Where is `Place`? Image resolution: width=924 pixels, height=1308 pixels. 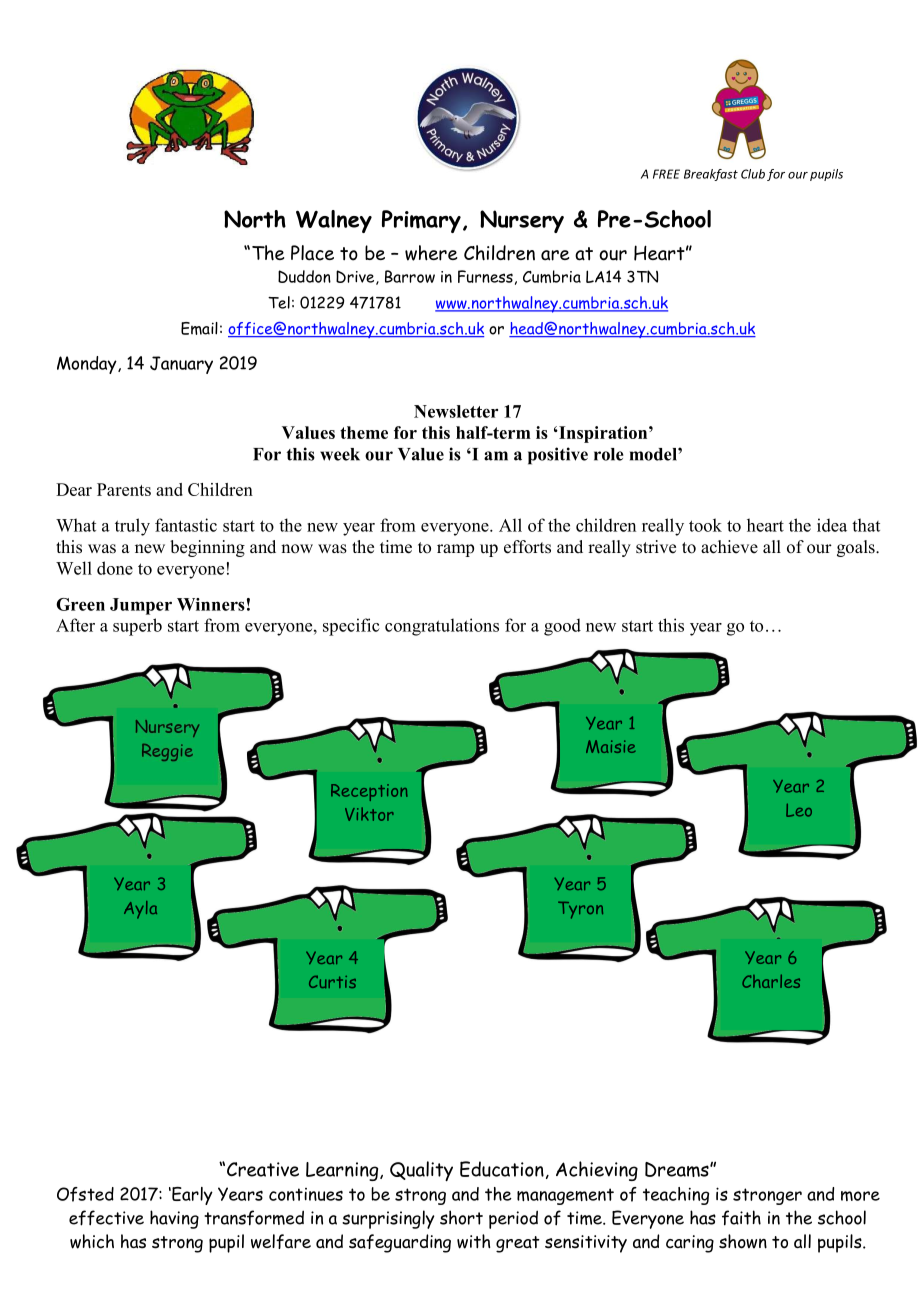 Place is located at coordinates (312, 253).
